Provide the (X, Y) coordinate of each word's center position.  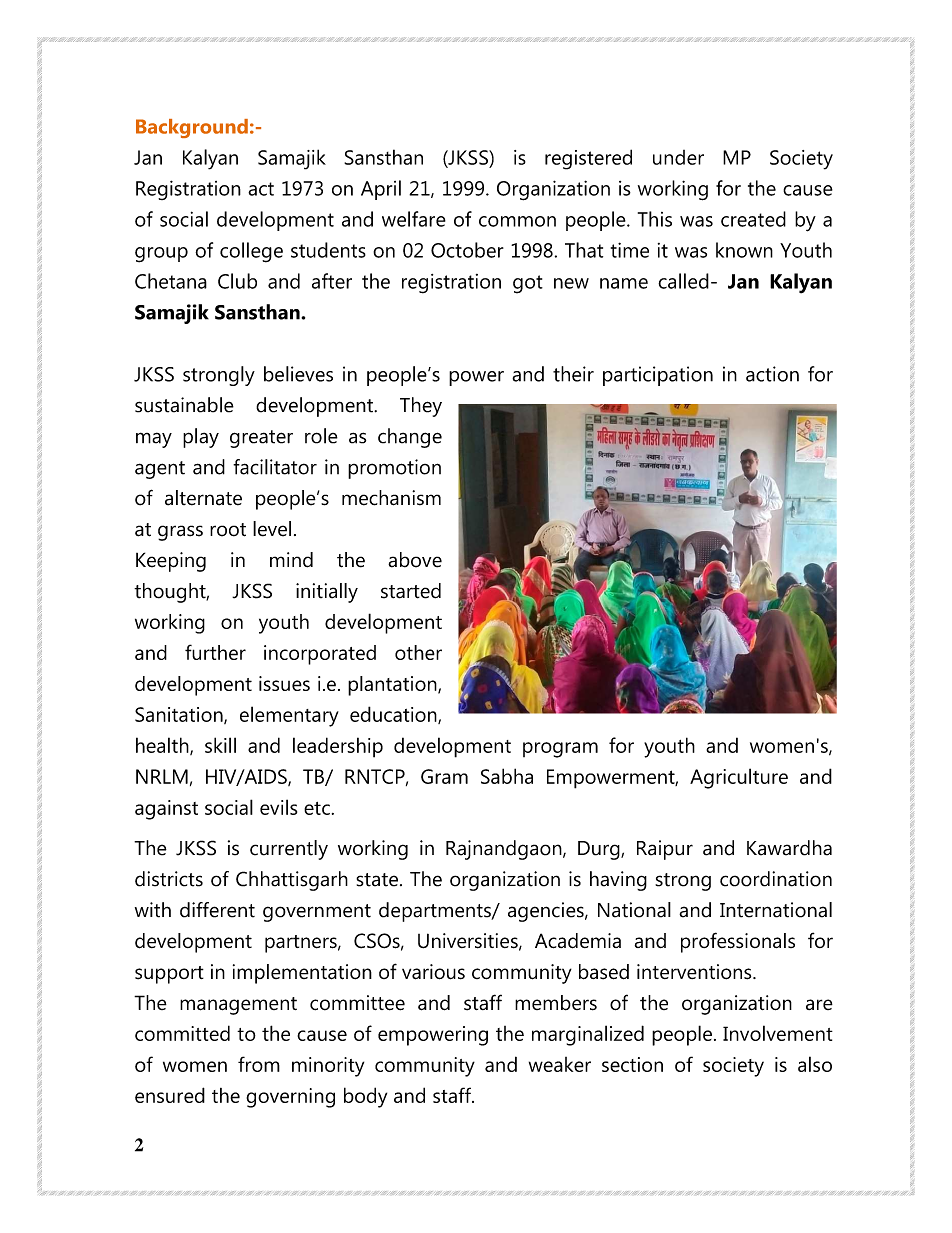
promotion (394, 469)
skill (220, 745)
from (259, 1064)
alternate (203, 498)
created (753, 219)
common (517, 221)
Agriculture (739, 778)
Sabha (507, 776)
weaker (560, 1064)
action (772, 374)
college (251, 252)
